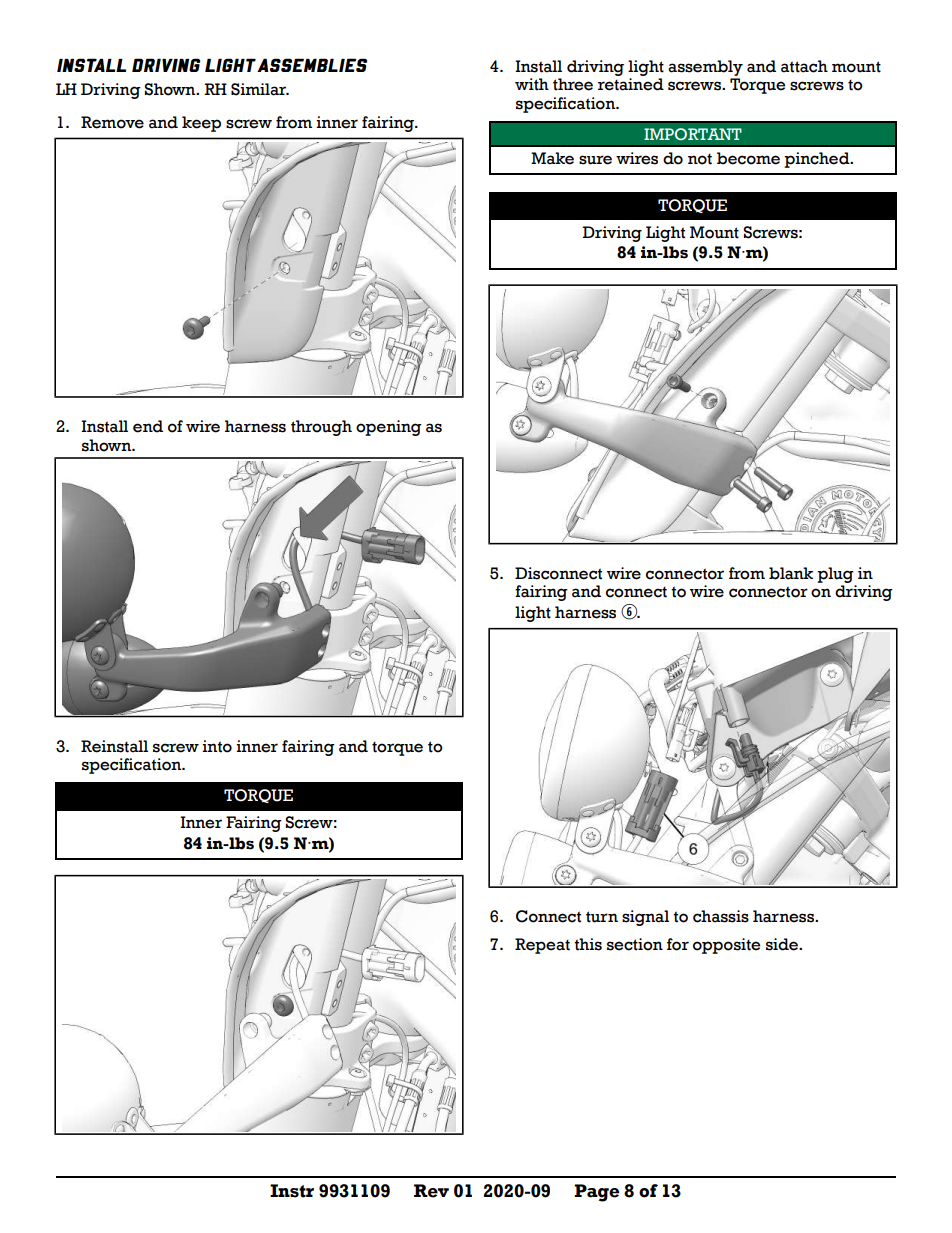 This screenshot has height=1233, width=952. I want to click on Page, so click(596, 1193).
